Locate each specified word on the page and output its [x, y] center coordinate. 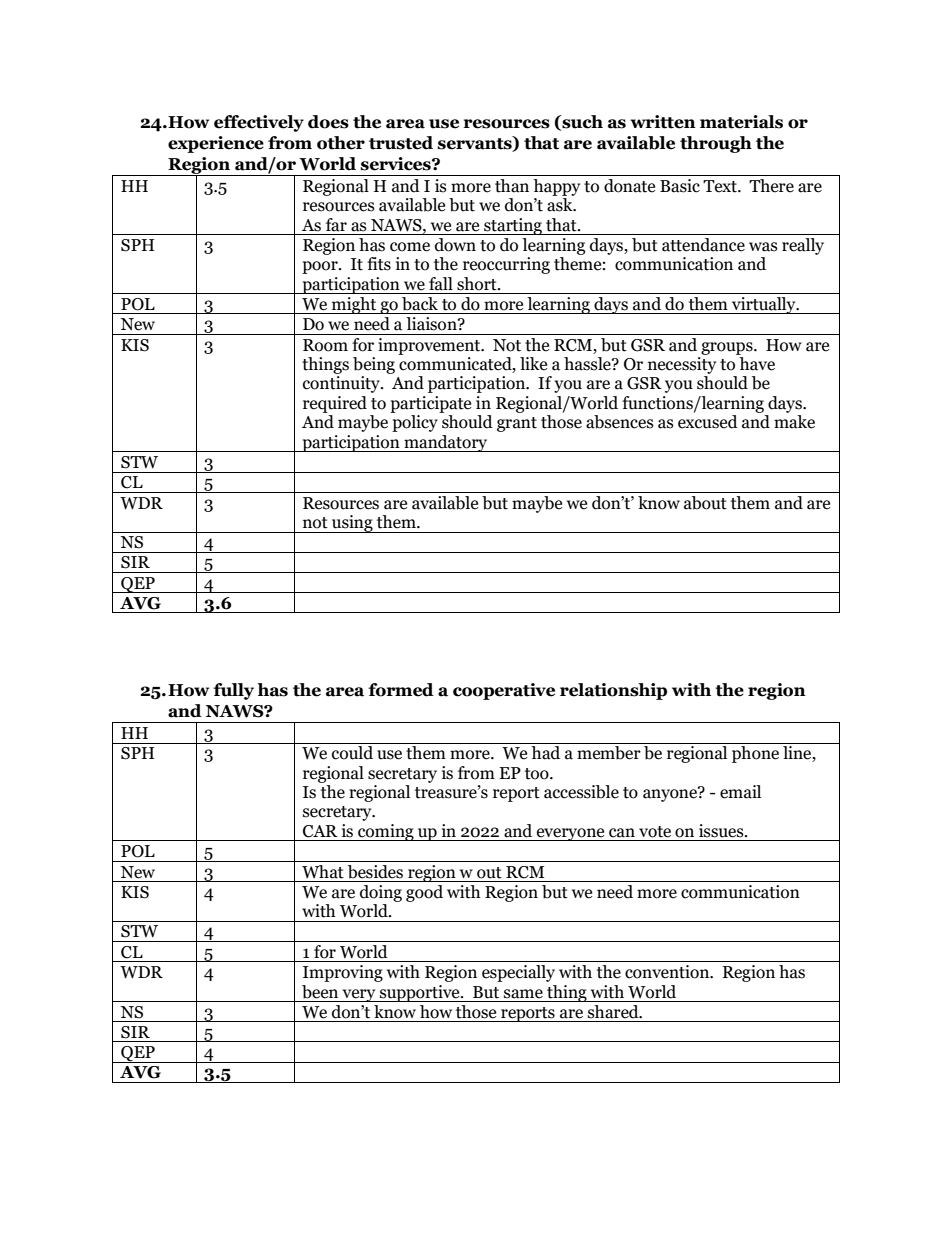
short [478, 284]
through [716, 144]
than [512, 186]
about [705, 503]
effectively [259, 123]
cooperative [504, 691]
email [740, 792]
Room [325, 345]
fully [233, 691]
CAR [320, 831]
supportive [420, 993]
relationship [613, 691]
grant [517, 424]
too [538, 774]
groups [728, 348]
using [352, 524]
